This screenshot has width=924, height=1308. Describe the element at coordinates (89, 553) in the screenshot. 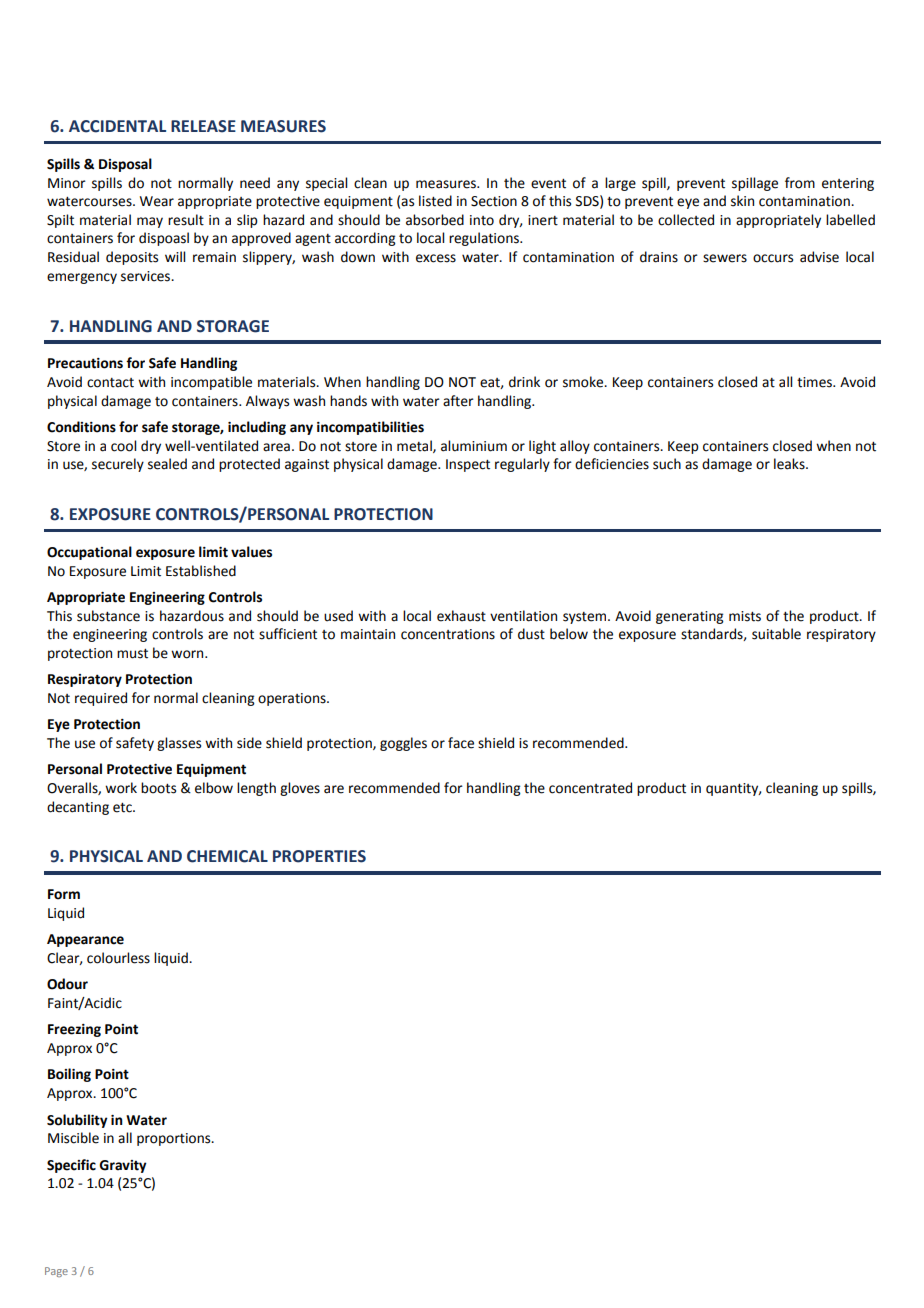

I see `Occupational` at that location.
